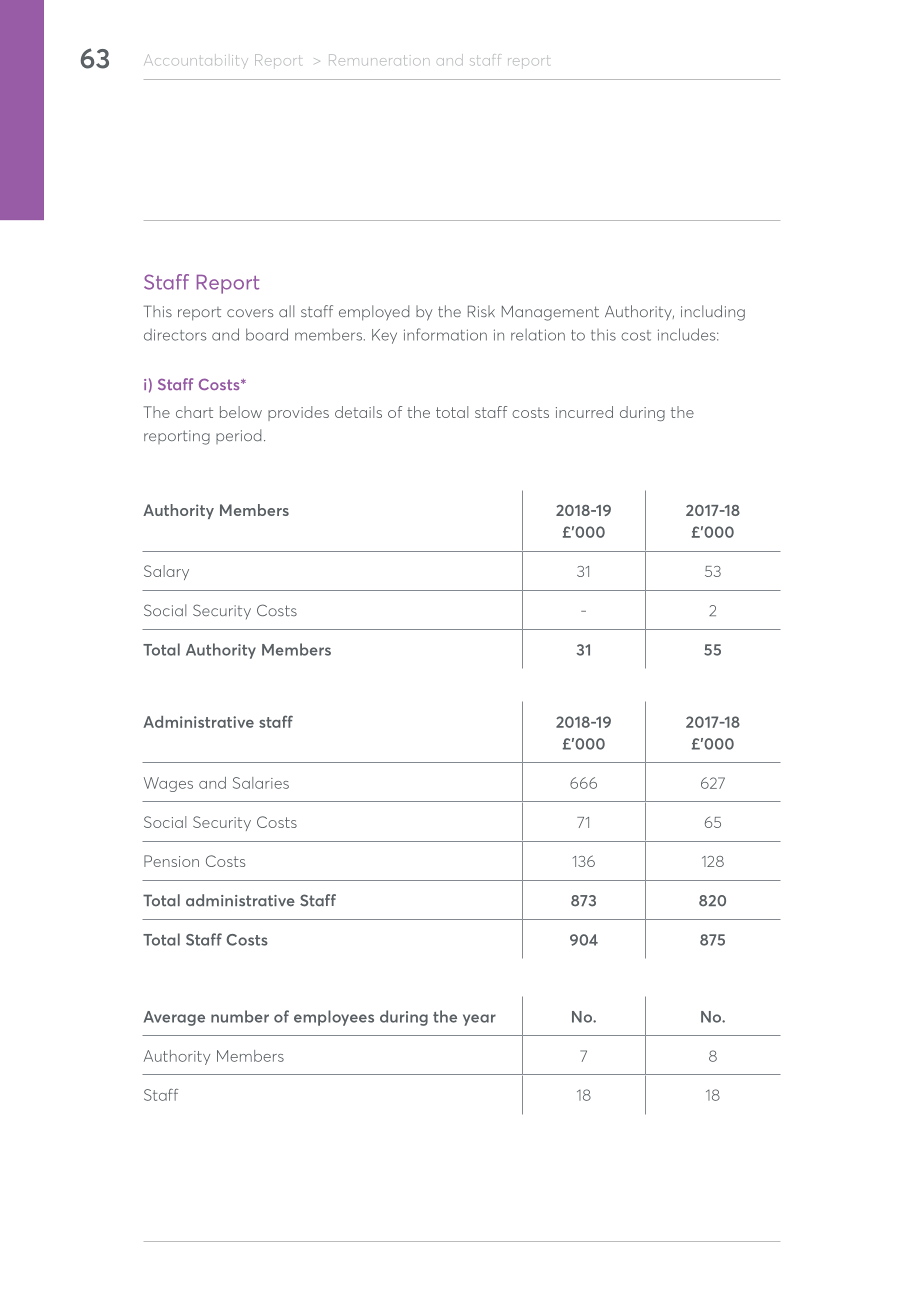 This page has height=1308, width=924. What do you see at coordinates (261, 783) in the page?
I see `Salaries` at bounding box center [261, 783].
